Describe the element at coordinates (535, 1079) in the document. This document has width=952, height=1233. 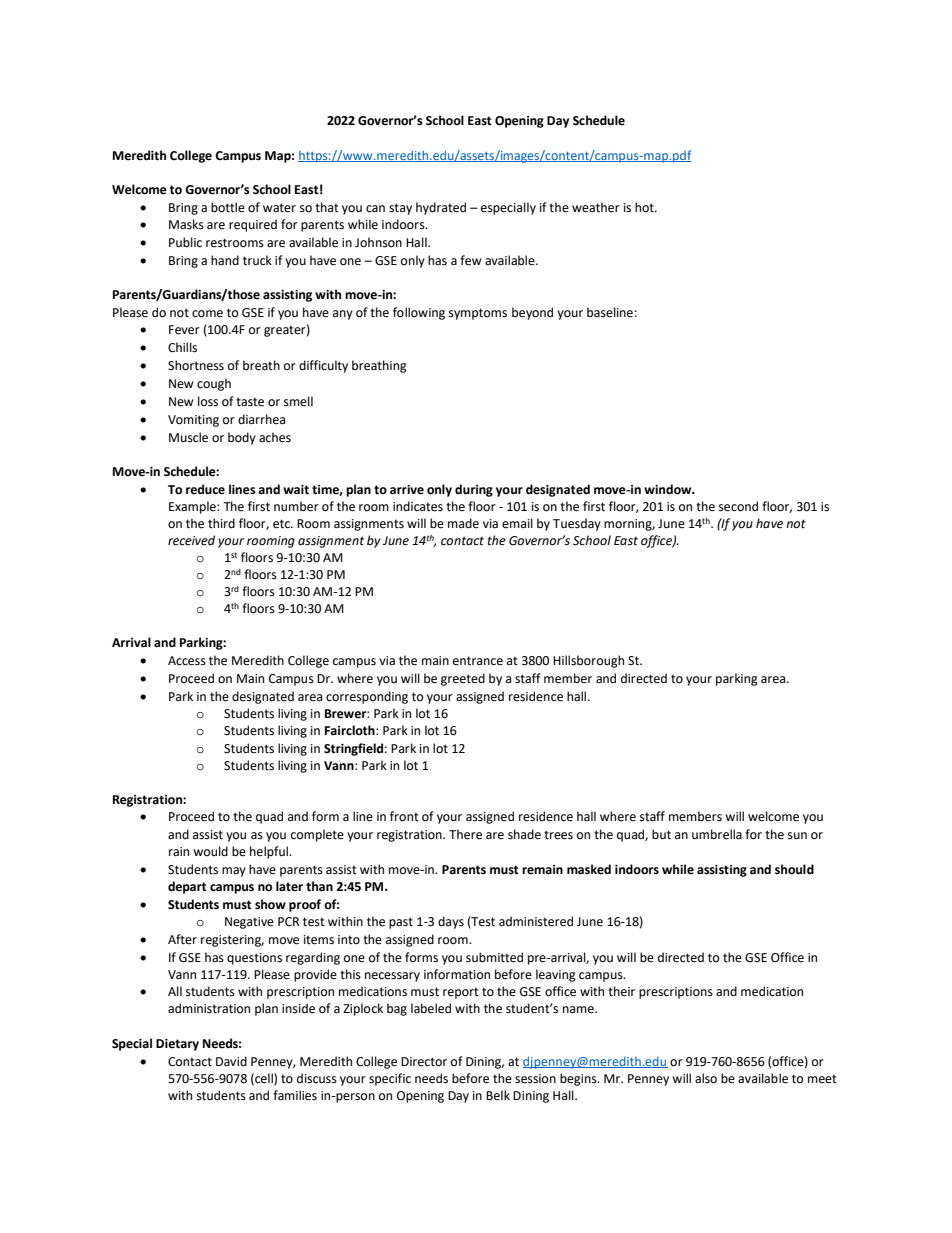
I see `session` at that location.
